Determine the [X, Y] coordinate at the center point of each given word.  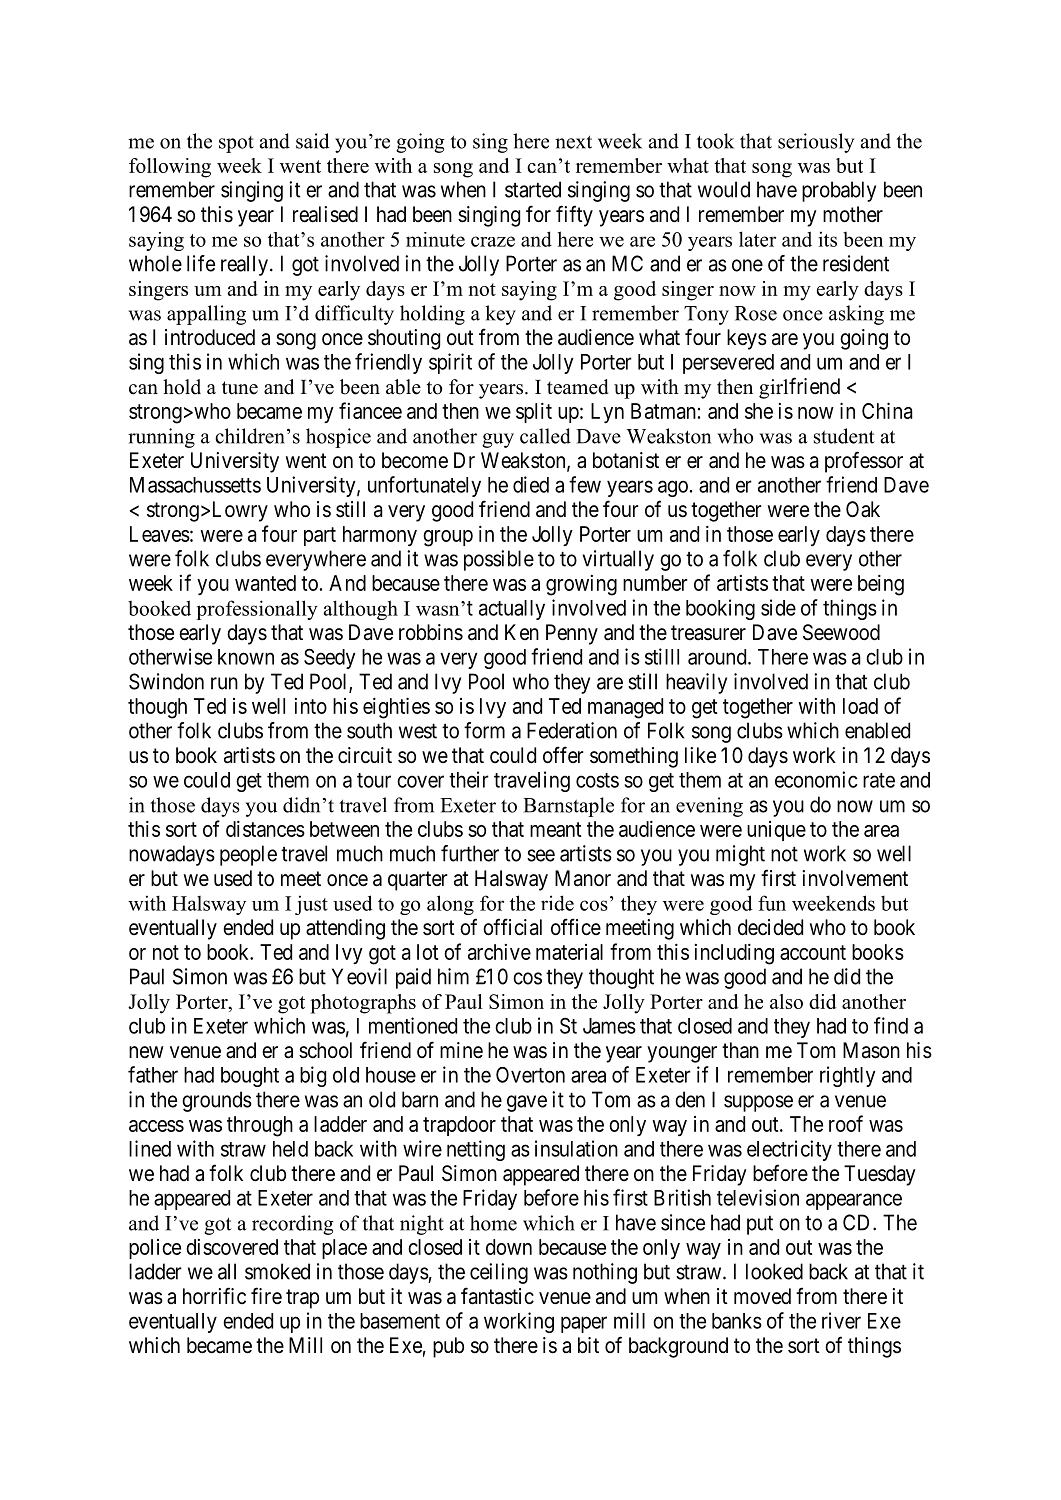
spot [236, 144]
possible [499, 560]
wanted [265, 583]
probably [839, 191]
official [512, 927]
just [311, 905]
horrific [214, 1295]
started [533, 189]
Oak [863, 509]
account [813, 952]
